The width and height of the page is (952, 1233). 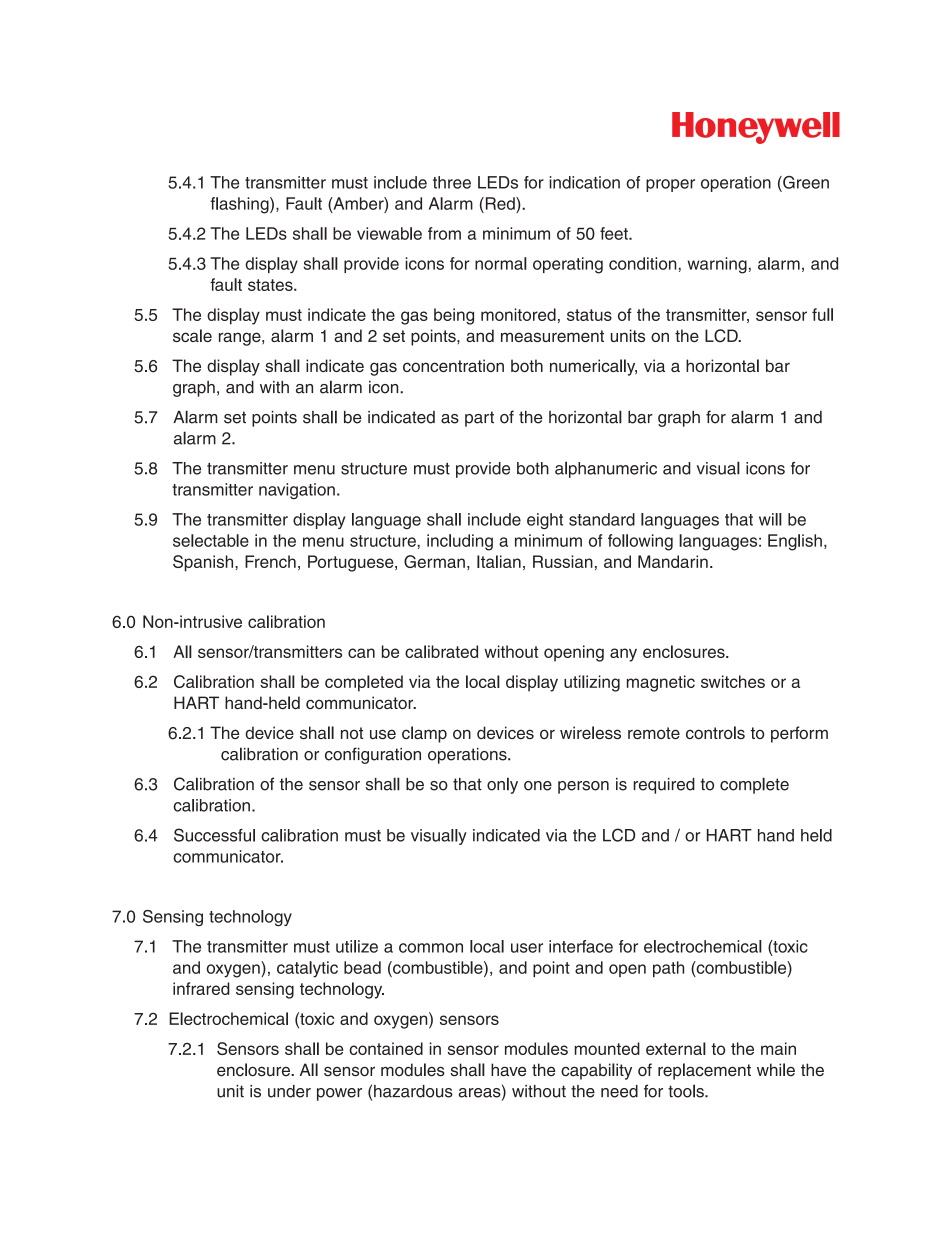 I want to click on switches, so click(x=733, y=681).
